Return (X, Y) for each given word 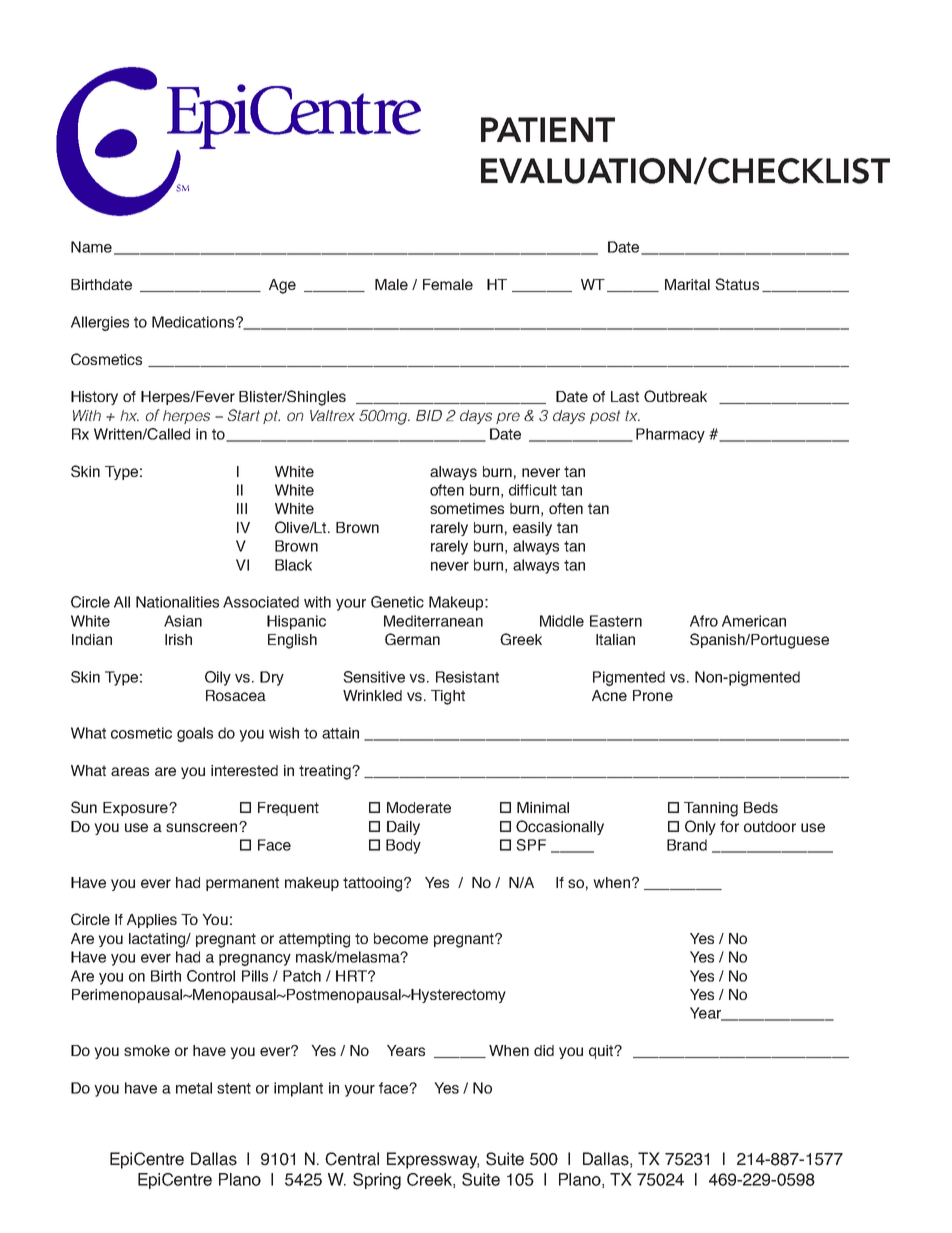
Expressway (433, 1160)
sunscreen (203, 827)
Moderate (419, 807)
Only (700, 827)
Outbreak (675, 396)
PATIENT (548, 129)
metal (194, 1088)
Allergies (100, 323)
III (242, 508)
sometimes (467, 508)
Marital (687, 284)
